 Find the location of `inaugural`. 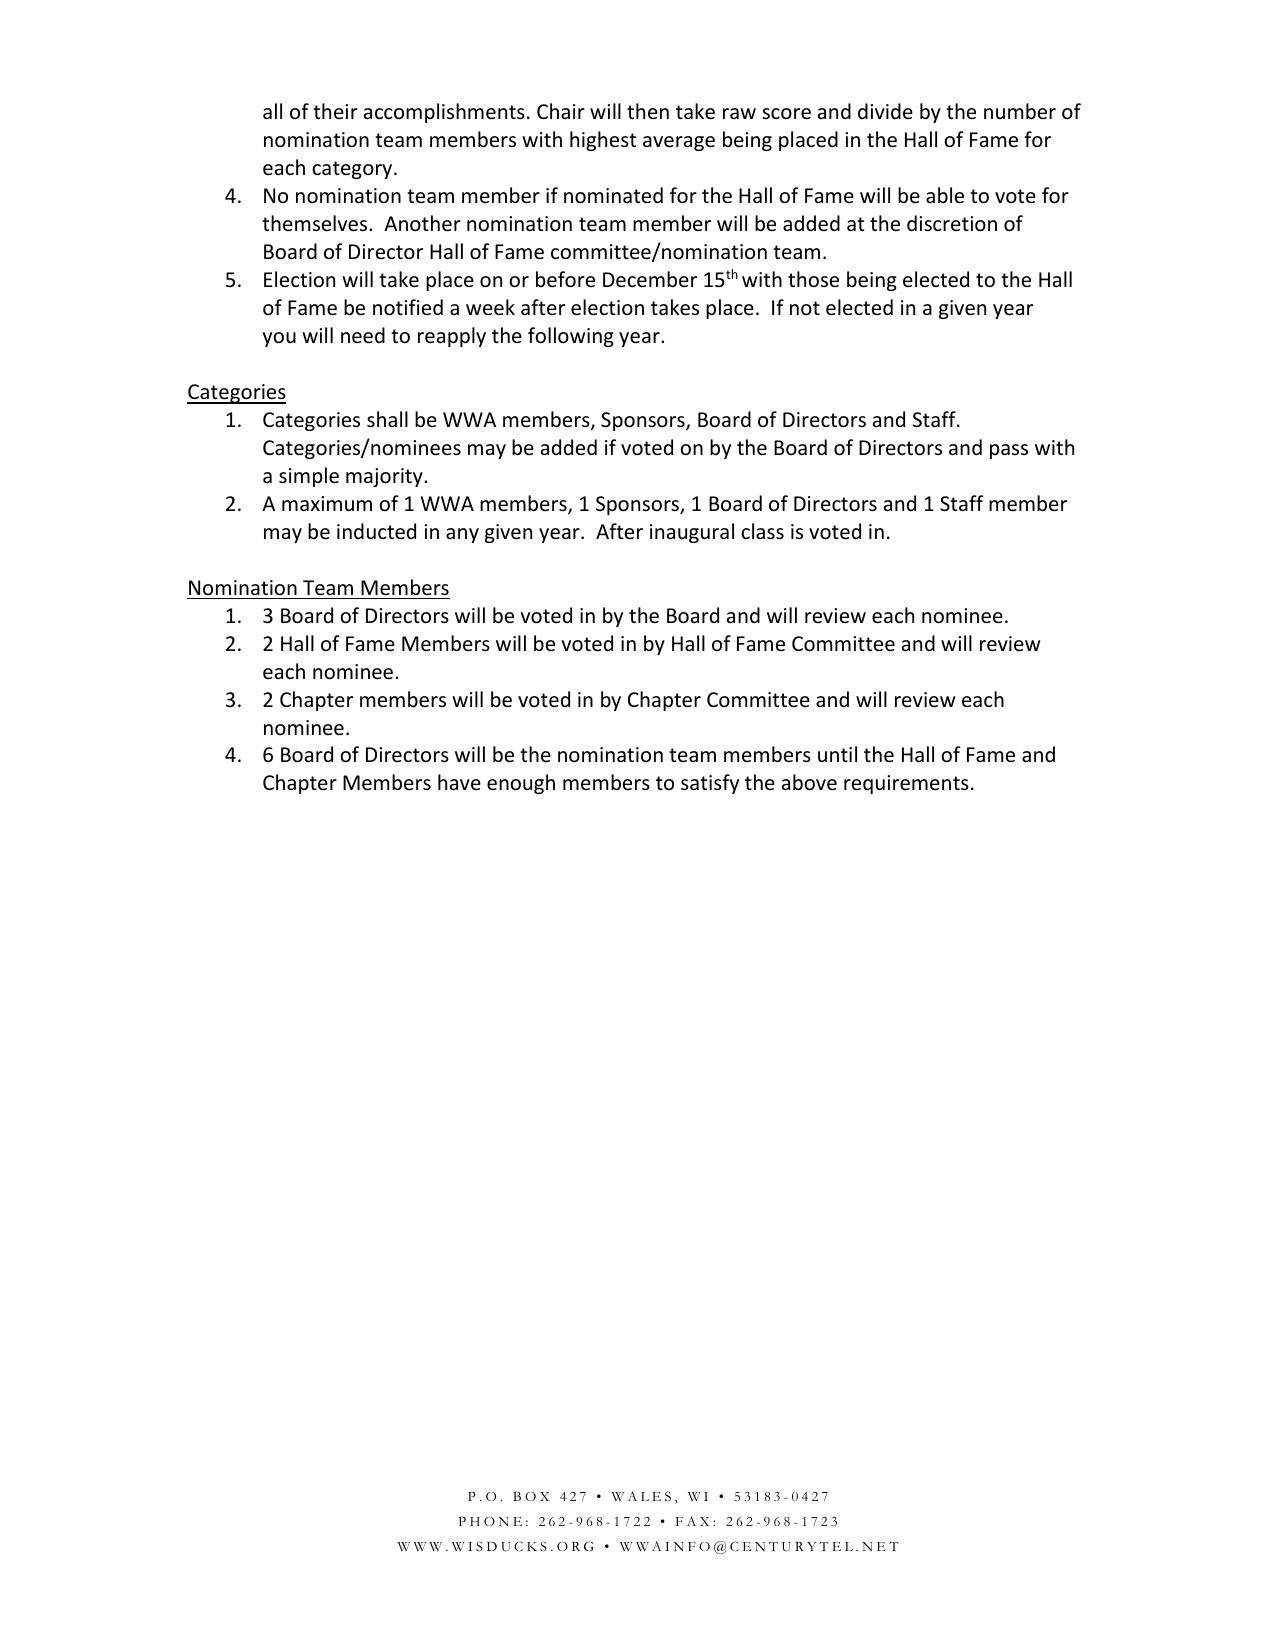

inaugural is located at coordinates (692, 533).
